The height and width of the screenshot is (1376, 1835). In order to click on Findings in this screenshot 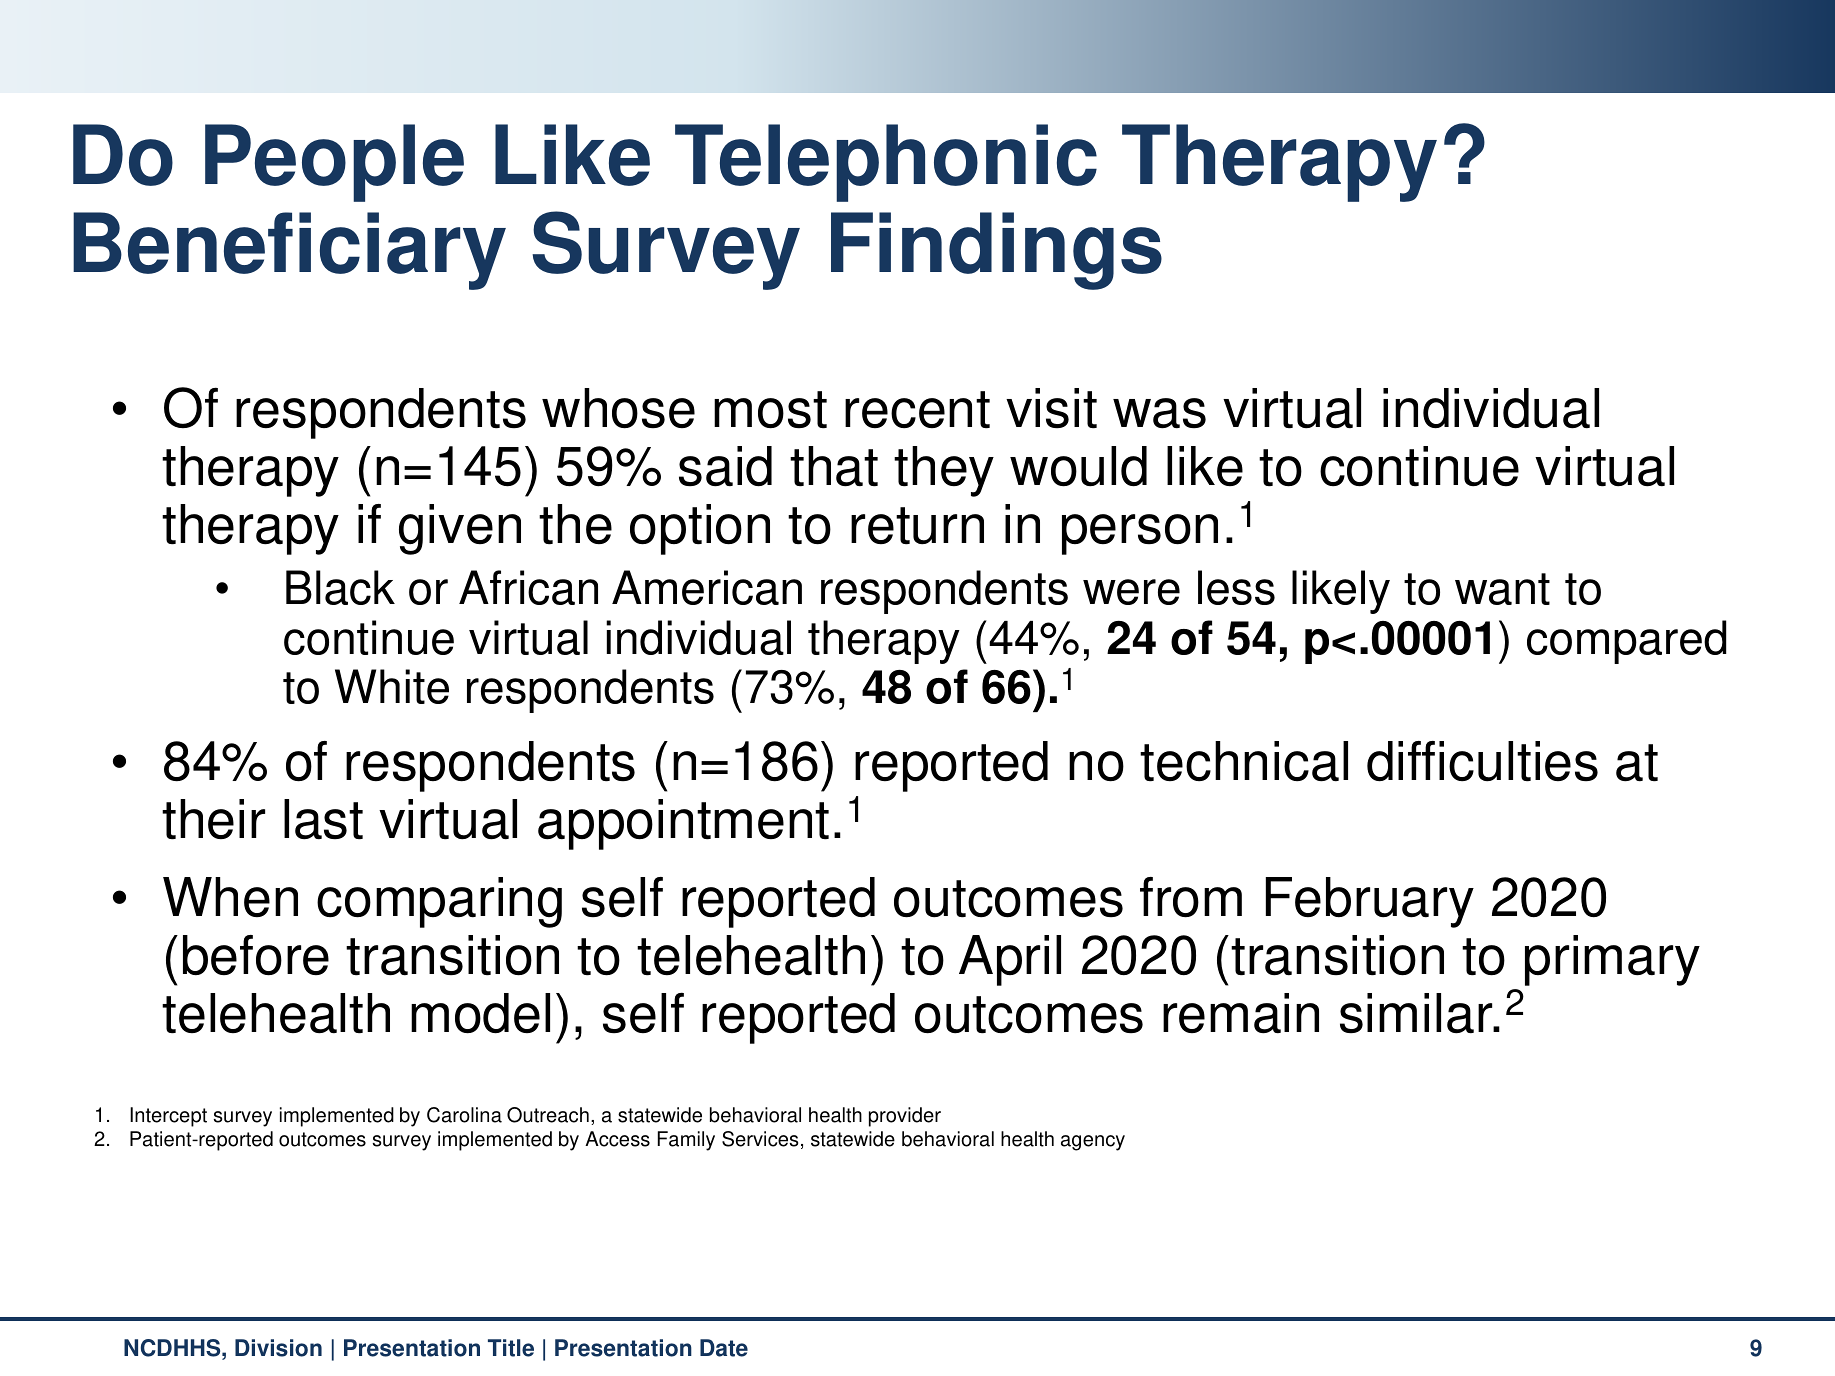, I will do `click(996, 251)`.
